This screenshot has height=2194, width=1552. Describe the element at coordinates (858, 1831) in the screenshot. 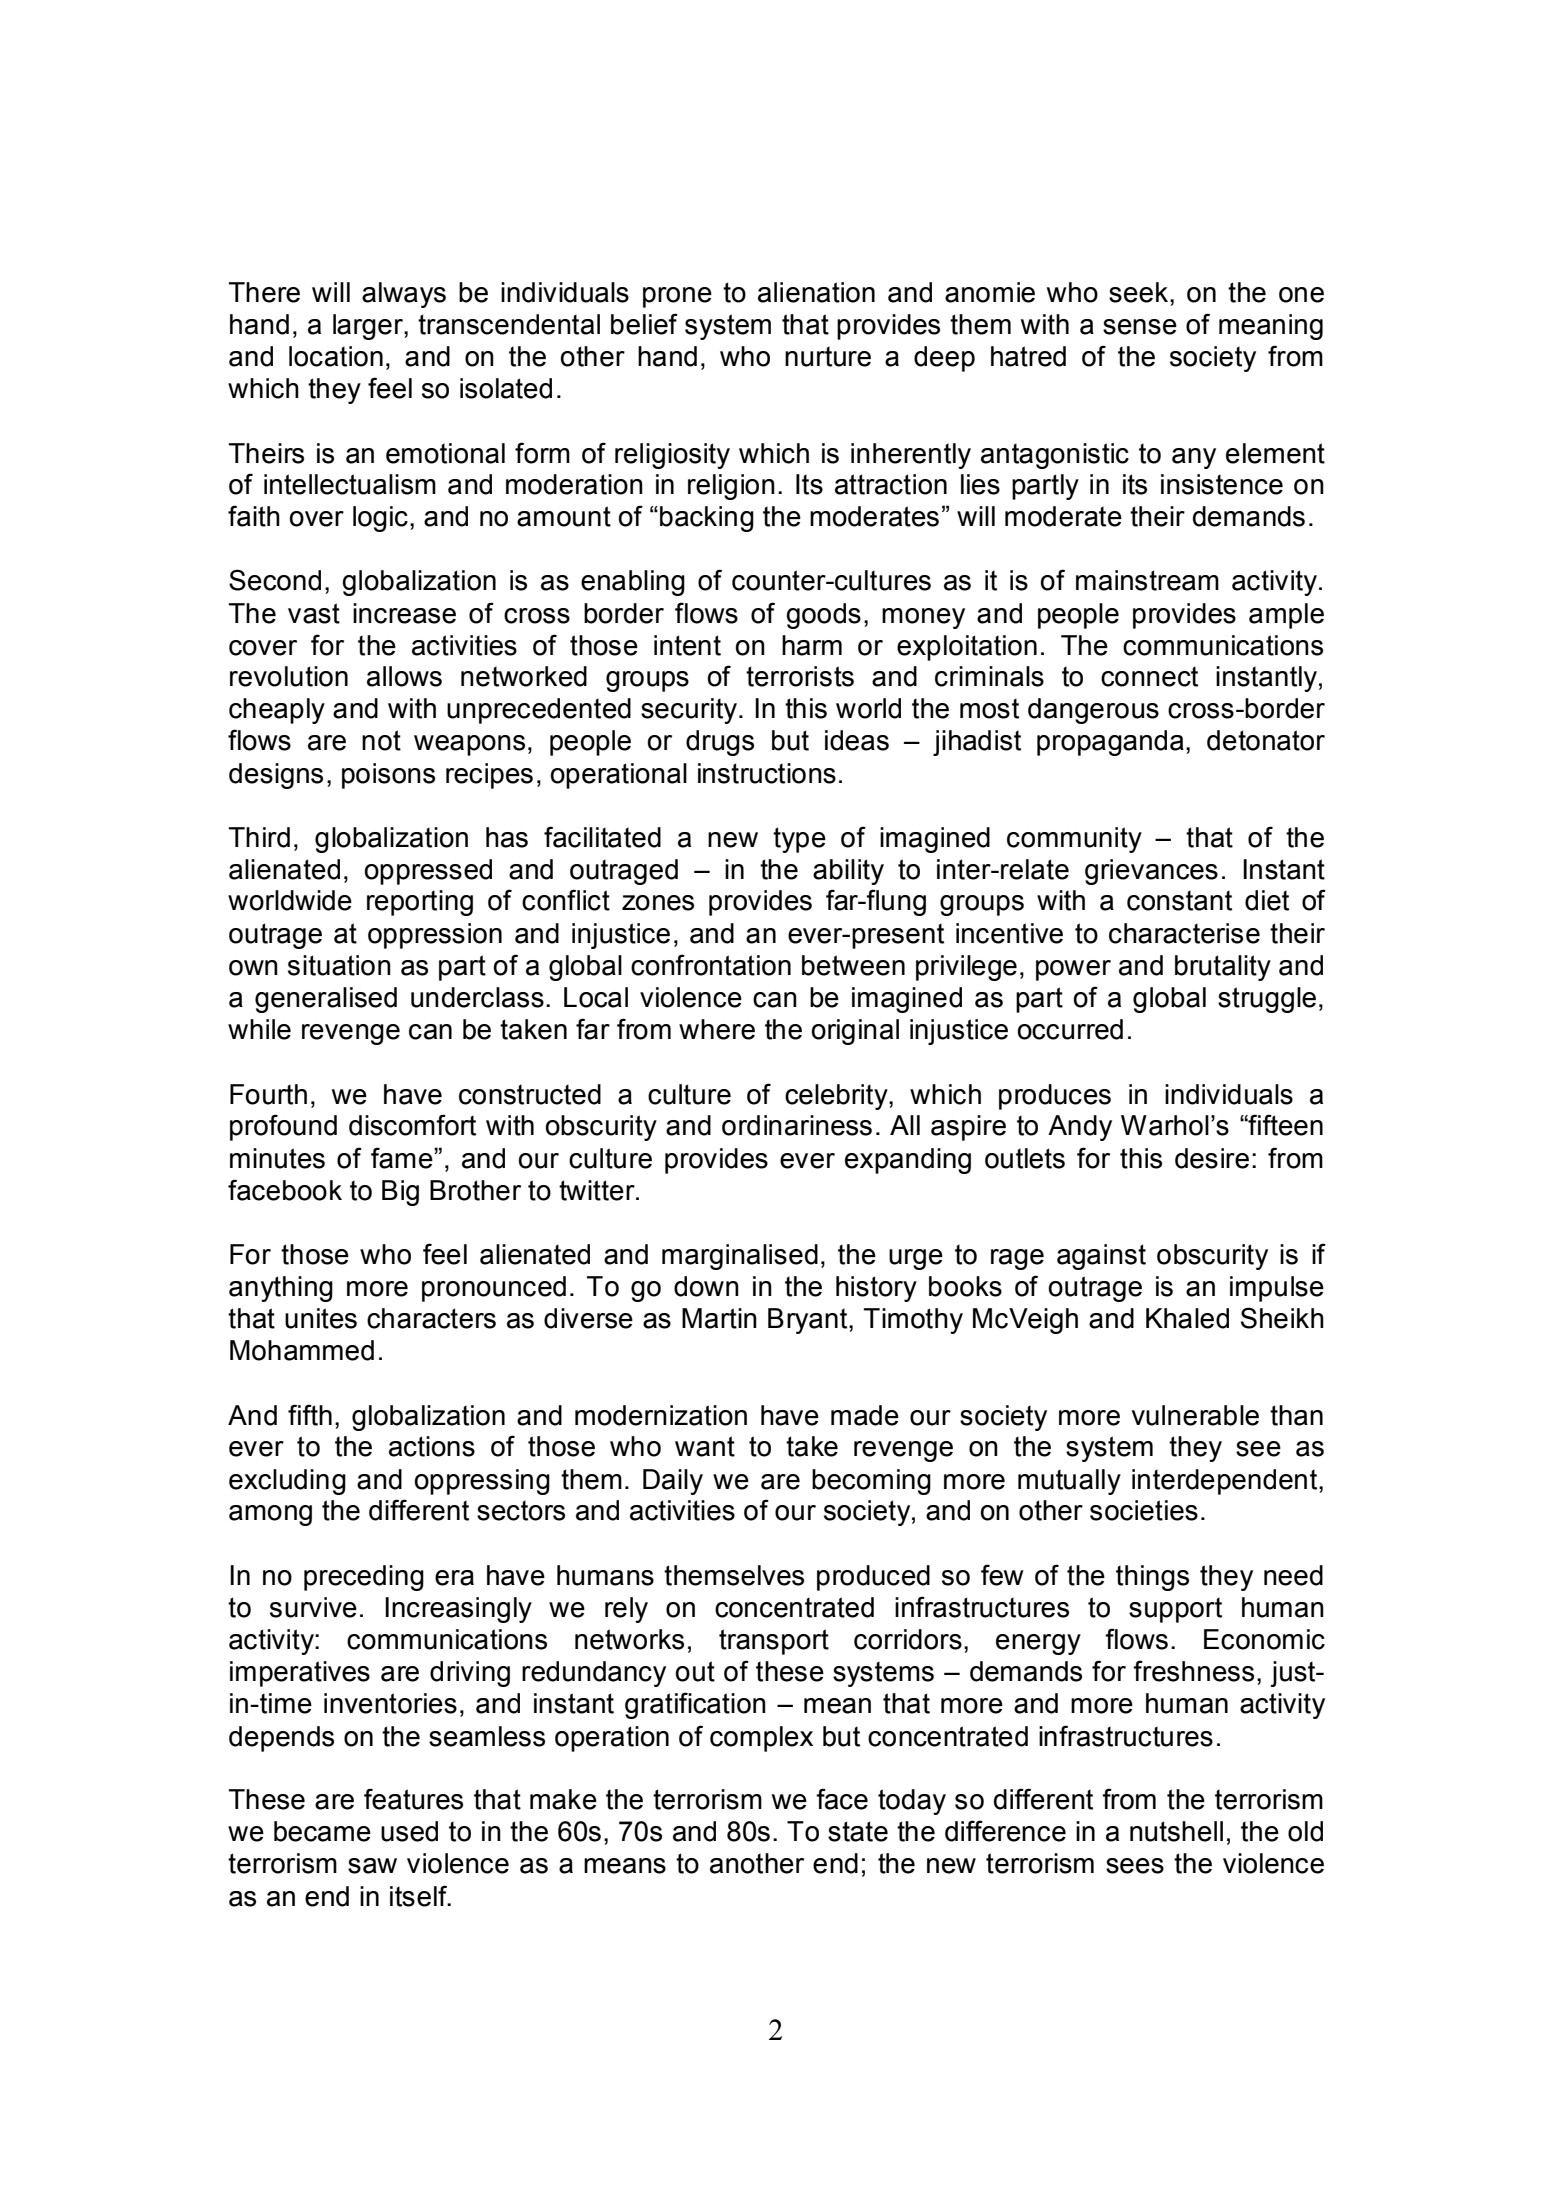

I see `state` at that location.
